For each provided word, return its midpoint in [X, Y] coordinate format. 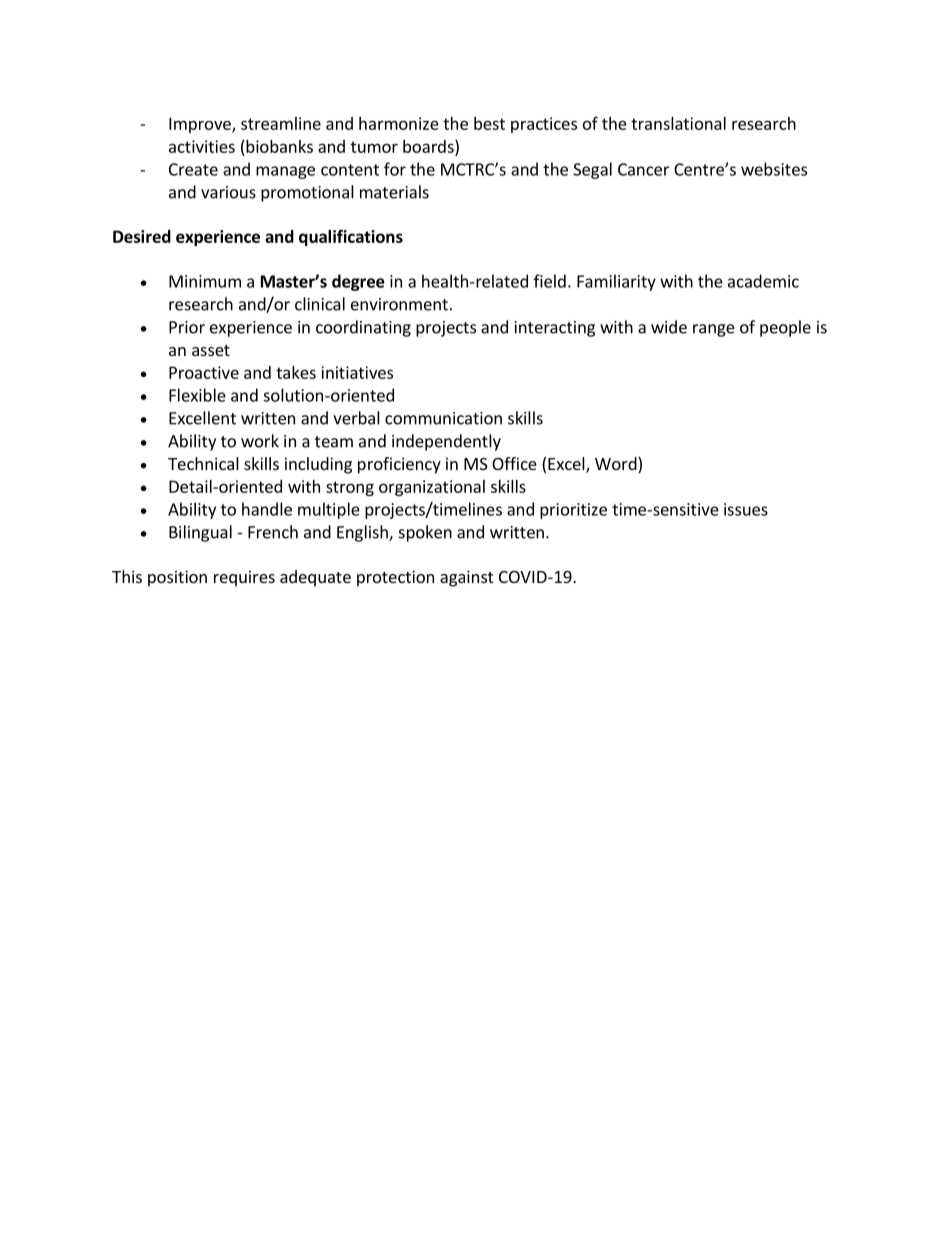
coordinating [363, 328]
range [714, 330]
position [177, 578]
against [466, 578]
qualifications [351, 237]
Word [617, 465]
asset [211, 350]
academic [763, 281]
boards [429, 146]
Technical [203, 463]
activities [202, 146]
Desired [142, 236]
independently [446, 442]
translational [678, 123]
